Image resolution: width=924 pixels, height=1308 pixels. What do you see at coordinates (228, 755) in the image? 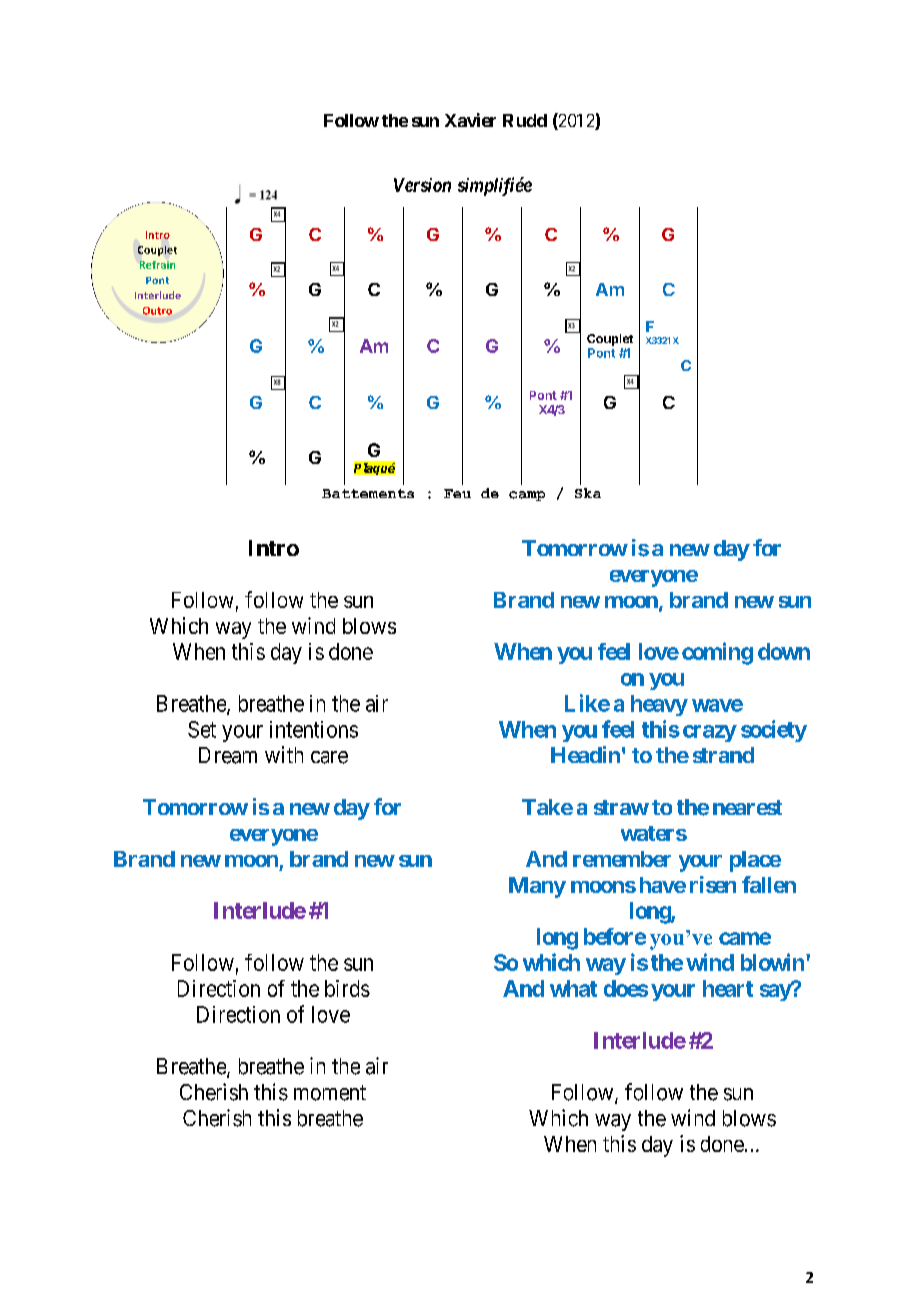
I see `Dream` at bounding box center [228, 755].
